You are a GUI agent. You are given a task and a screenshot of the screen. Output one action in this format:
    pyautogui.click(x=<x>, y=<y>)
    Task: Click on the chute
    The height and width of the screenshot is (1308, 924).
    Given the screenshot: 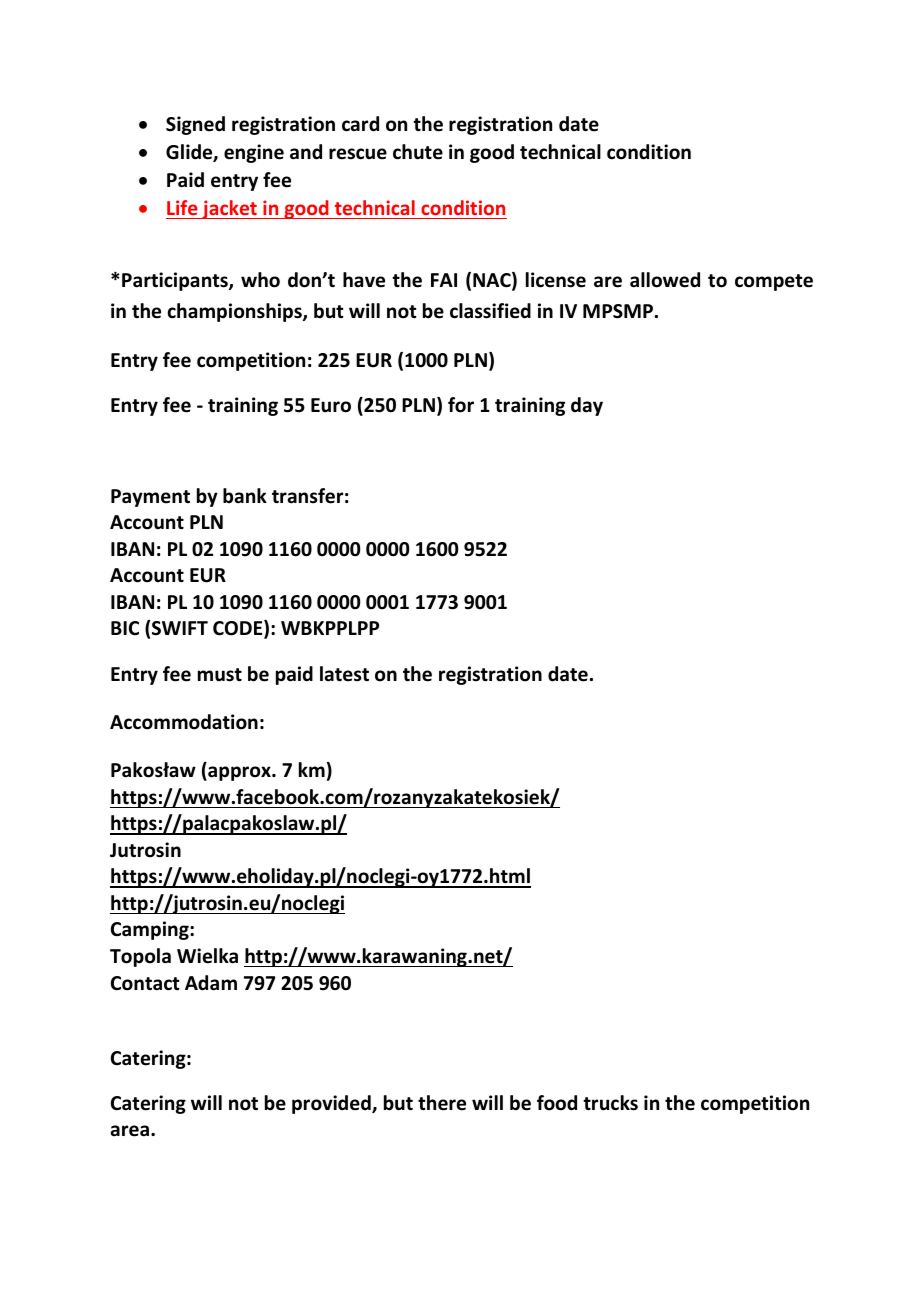 What is the action you would take?
    pyautogui.click(x=418, y=152)
